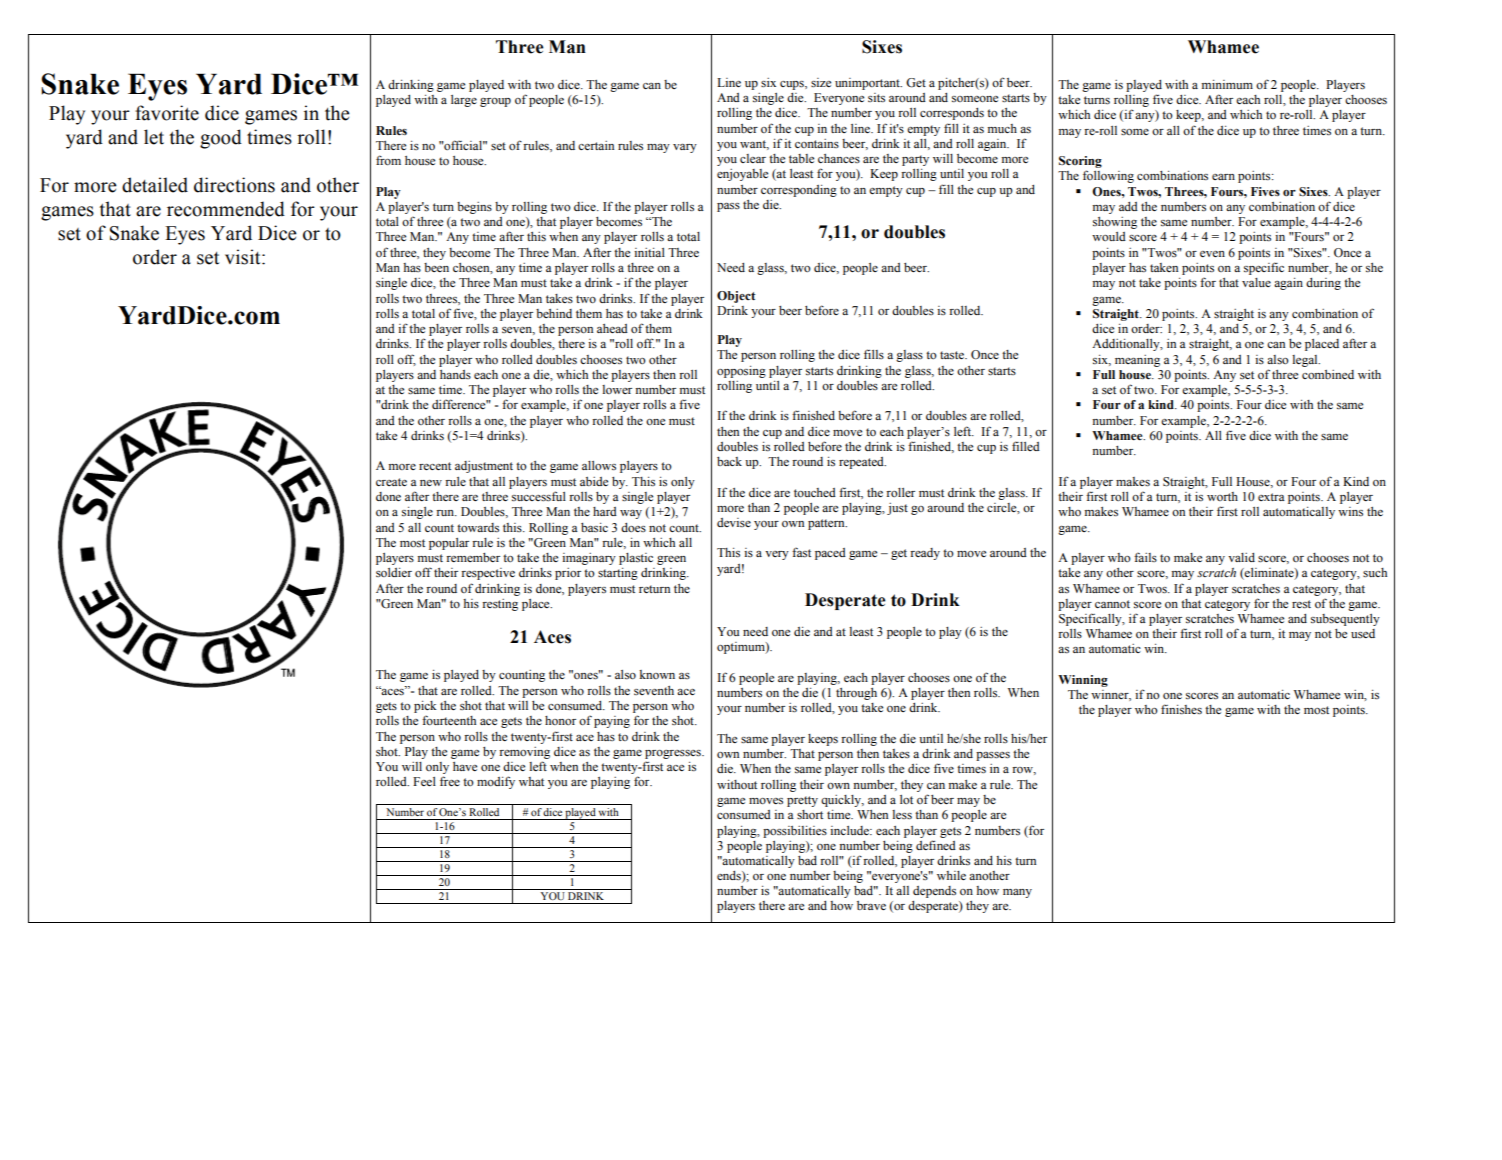 This image has width=1502, height=1160. What do you see at coordinates (424, 781) in the image?
I see `Feel` at bounding box center [424, 781].
